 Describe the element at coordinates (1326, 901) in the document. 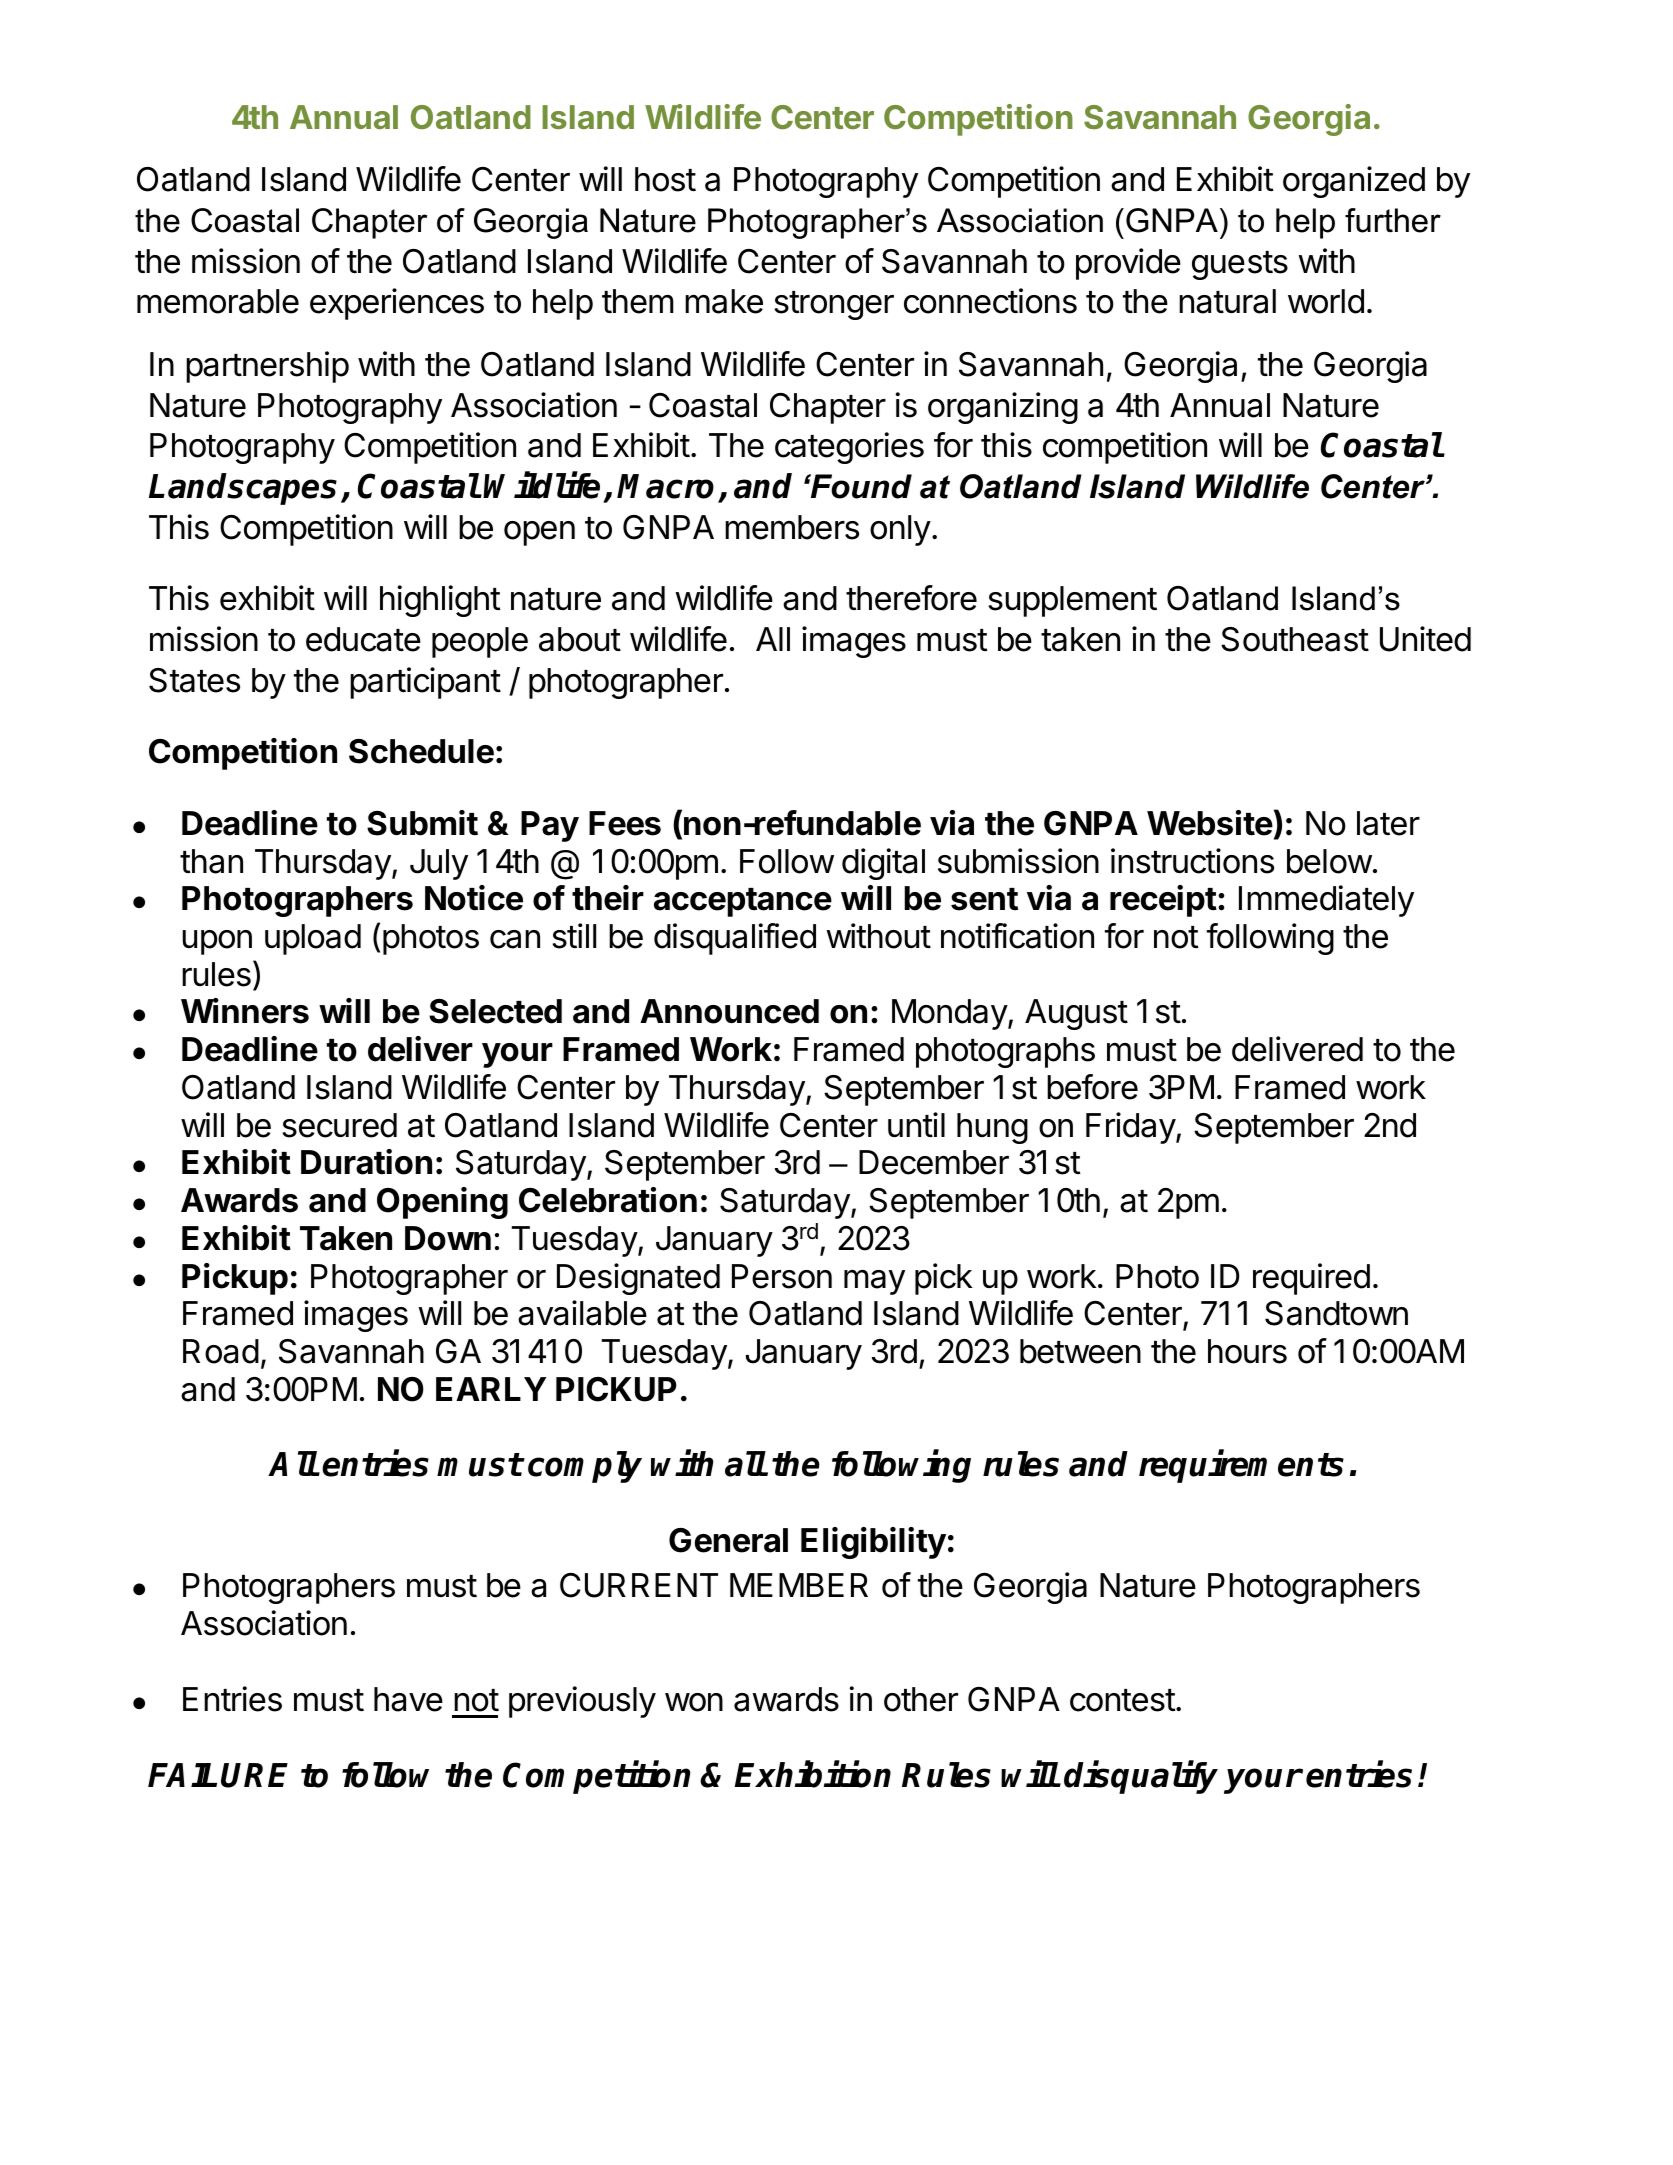

I see `Immediately` at that location.
